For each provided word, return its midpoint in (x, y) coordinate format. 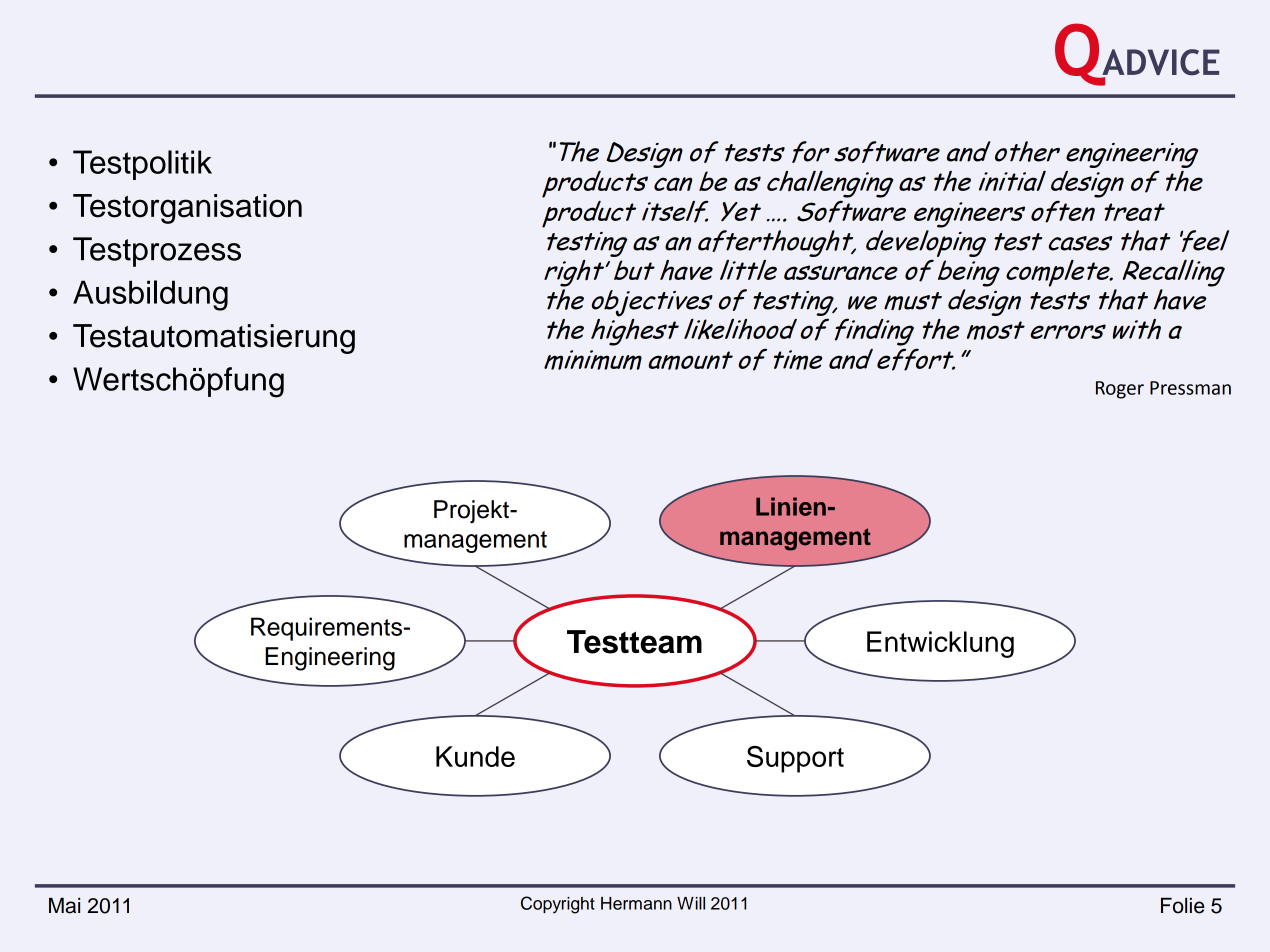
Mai (64, 905)
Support (795, 759)
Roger (1120, 390)
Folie (1183, 905)
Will (691, 903)
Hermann (636, 903)
